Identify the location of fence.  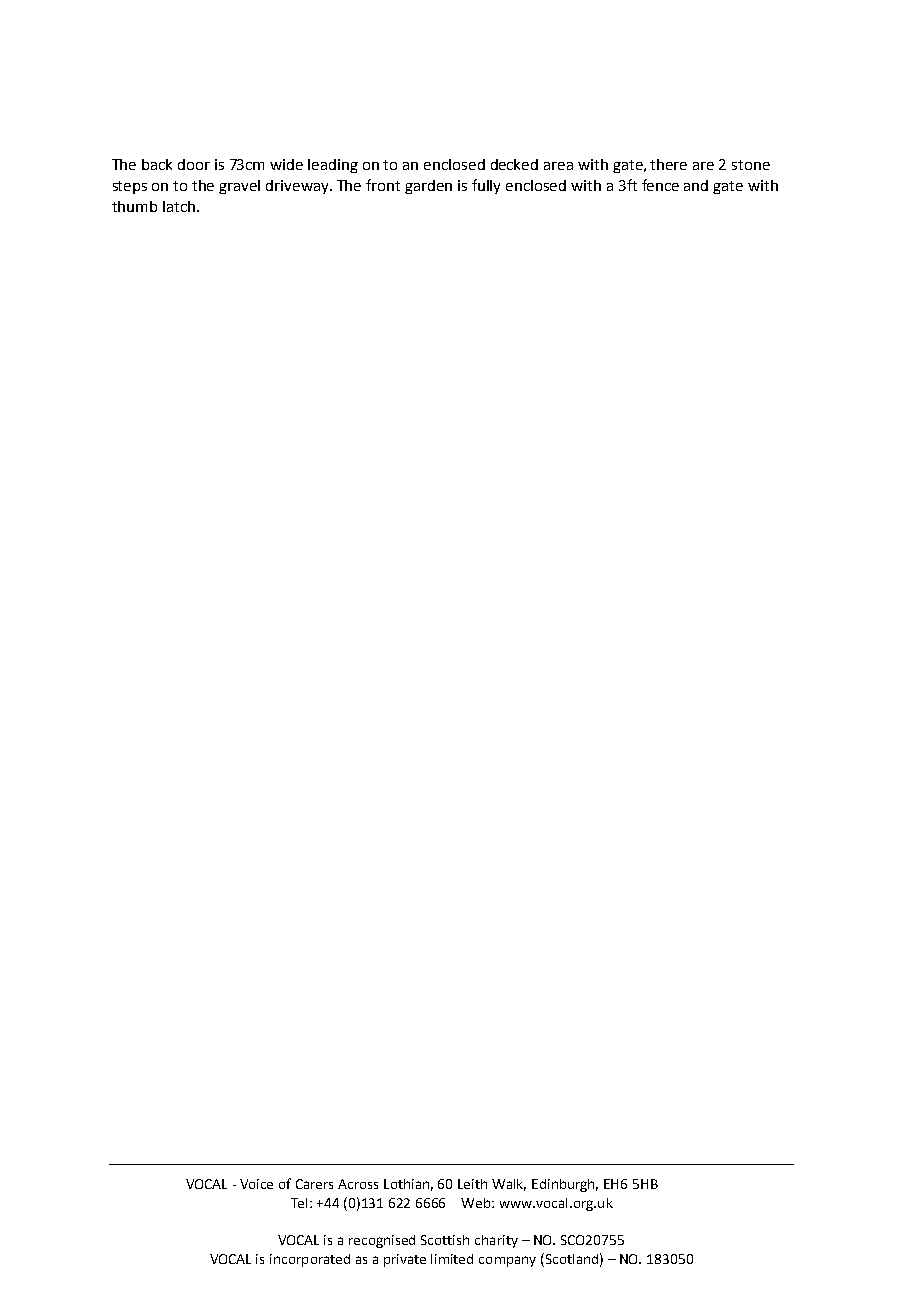
(660, 185).
